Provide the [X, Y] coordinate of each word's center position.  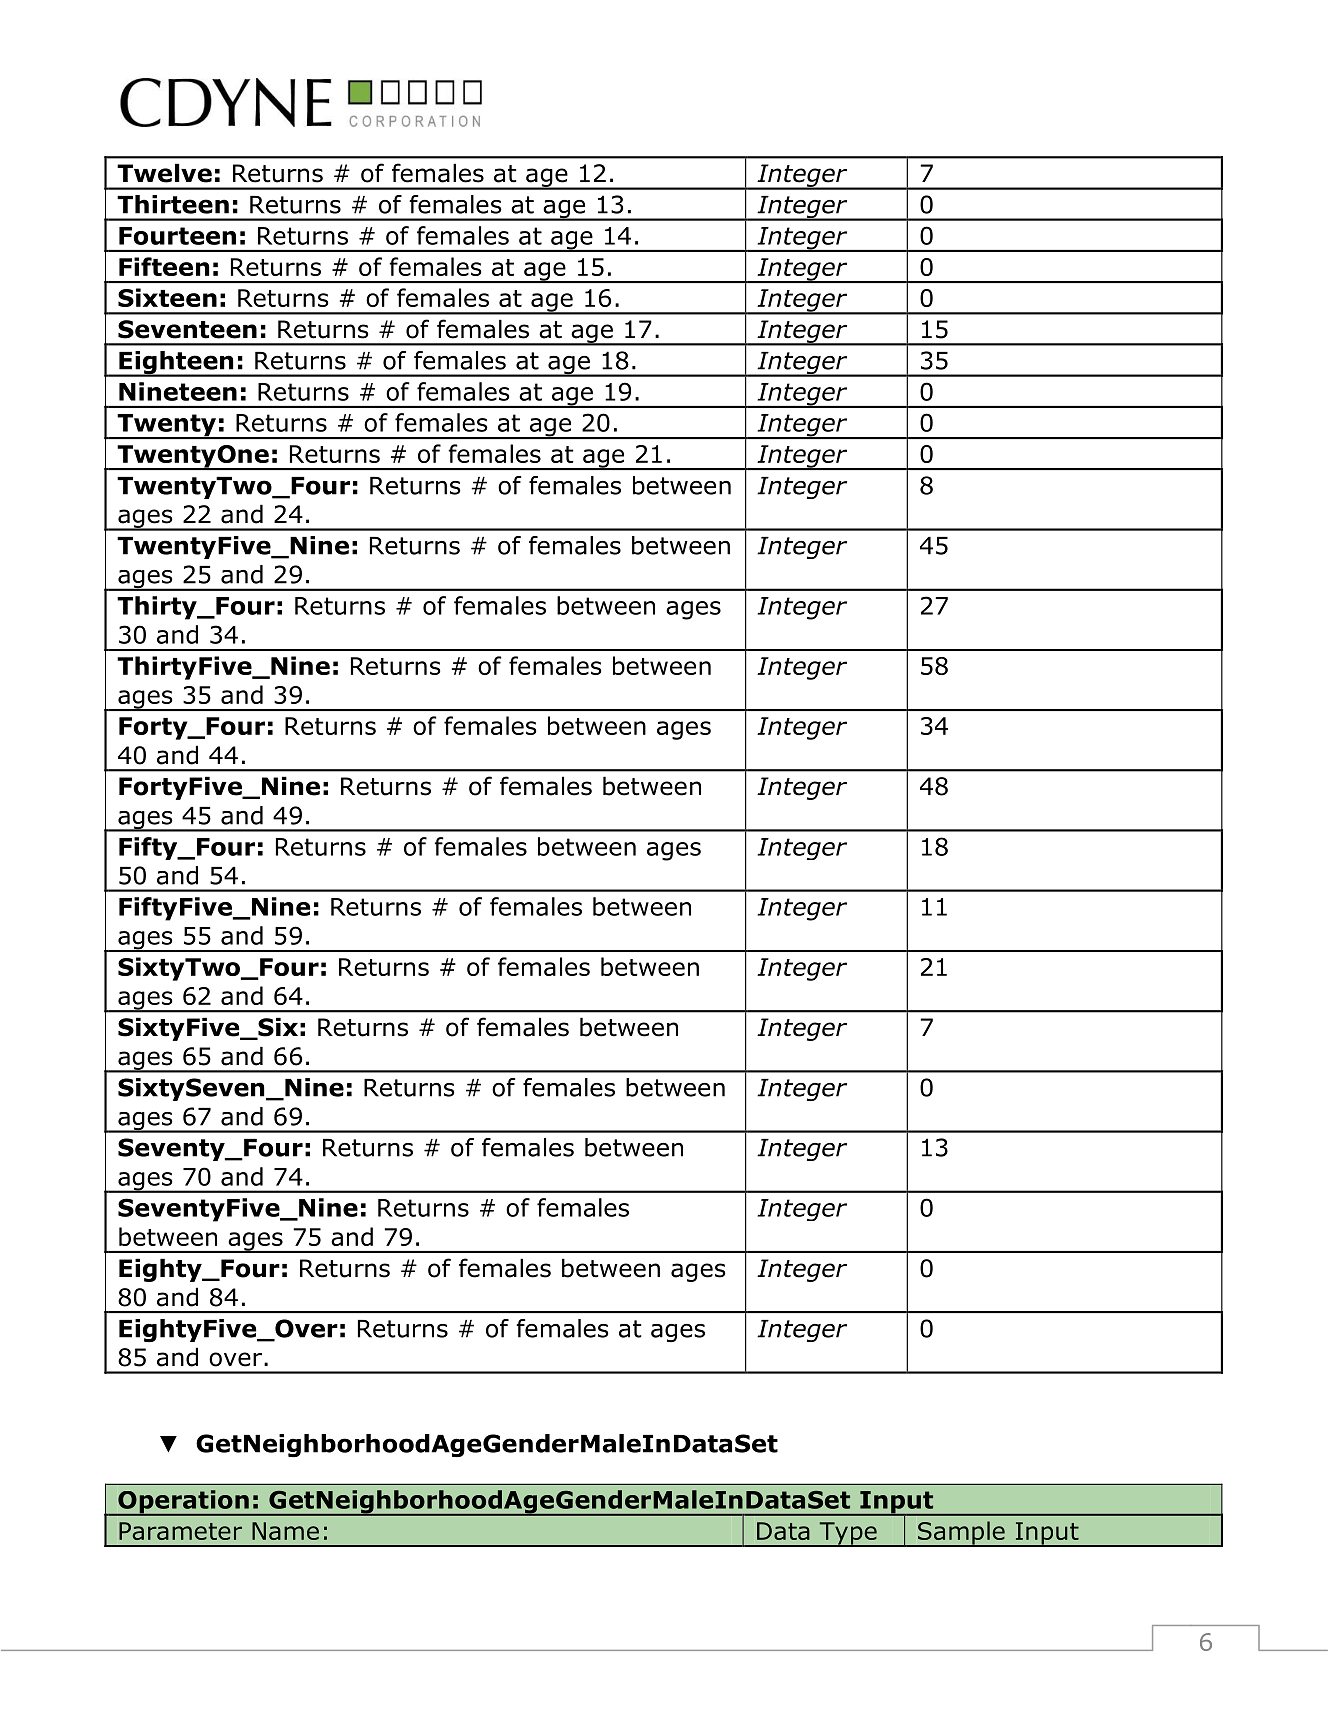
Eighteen [176, 364]
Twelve [164, 173]
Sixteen [167, 297]
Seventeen [187, 329]
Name [285, 1531]
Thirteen [173, 204]
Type [848, 1534]
